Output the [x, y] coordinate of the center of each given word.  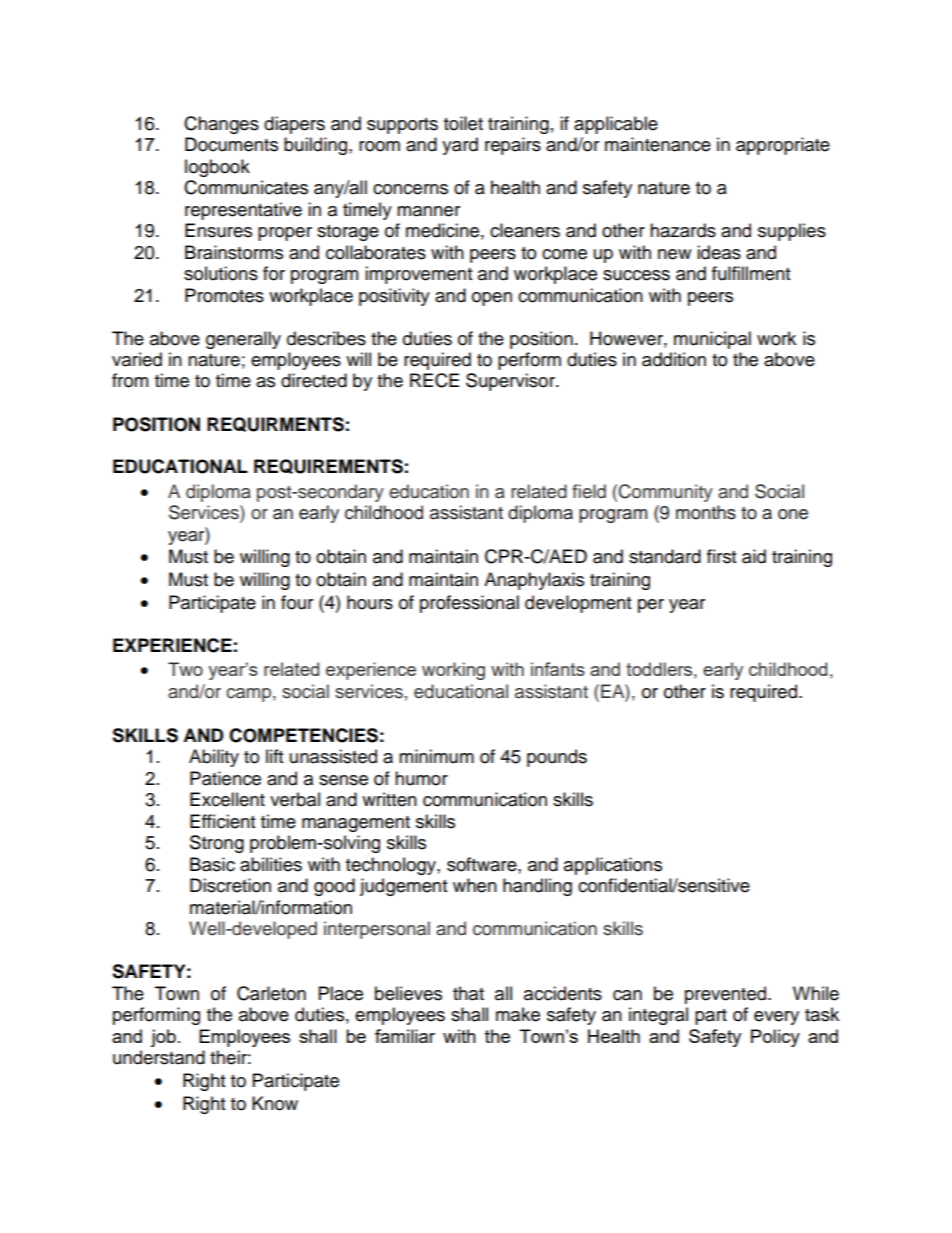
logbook [217, 168]
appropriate [783, 146]
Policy [775, 1038]
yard [460, 146]
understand [159, 1057]
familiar [405, 1036]
